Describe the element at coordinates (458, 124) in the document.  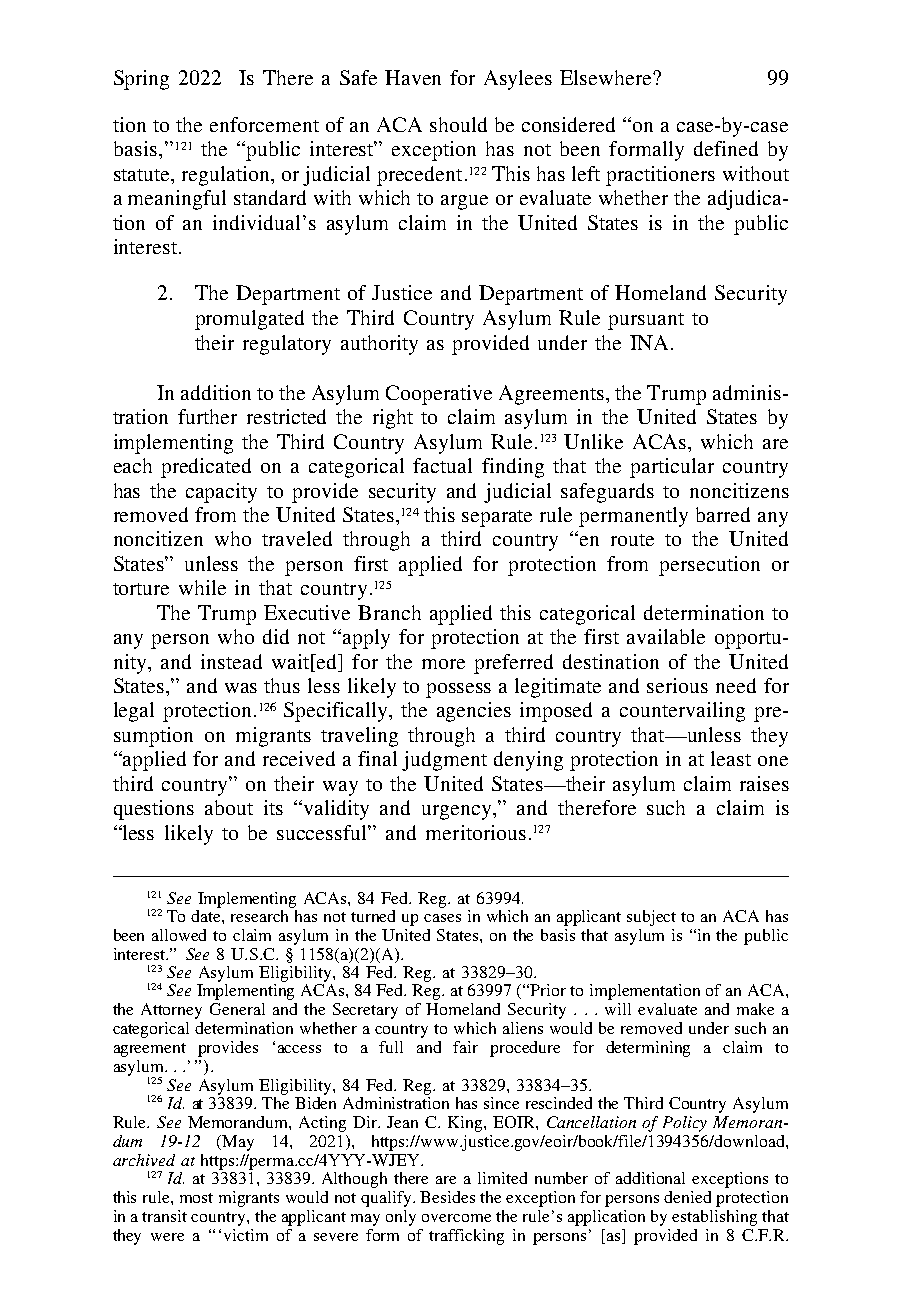
I see `should` at that location.
